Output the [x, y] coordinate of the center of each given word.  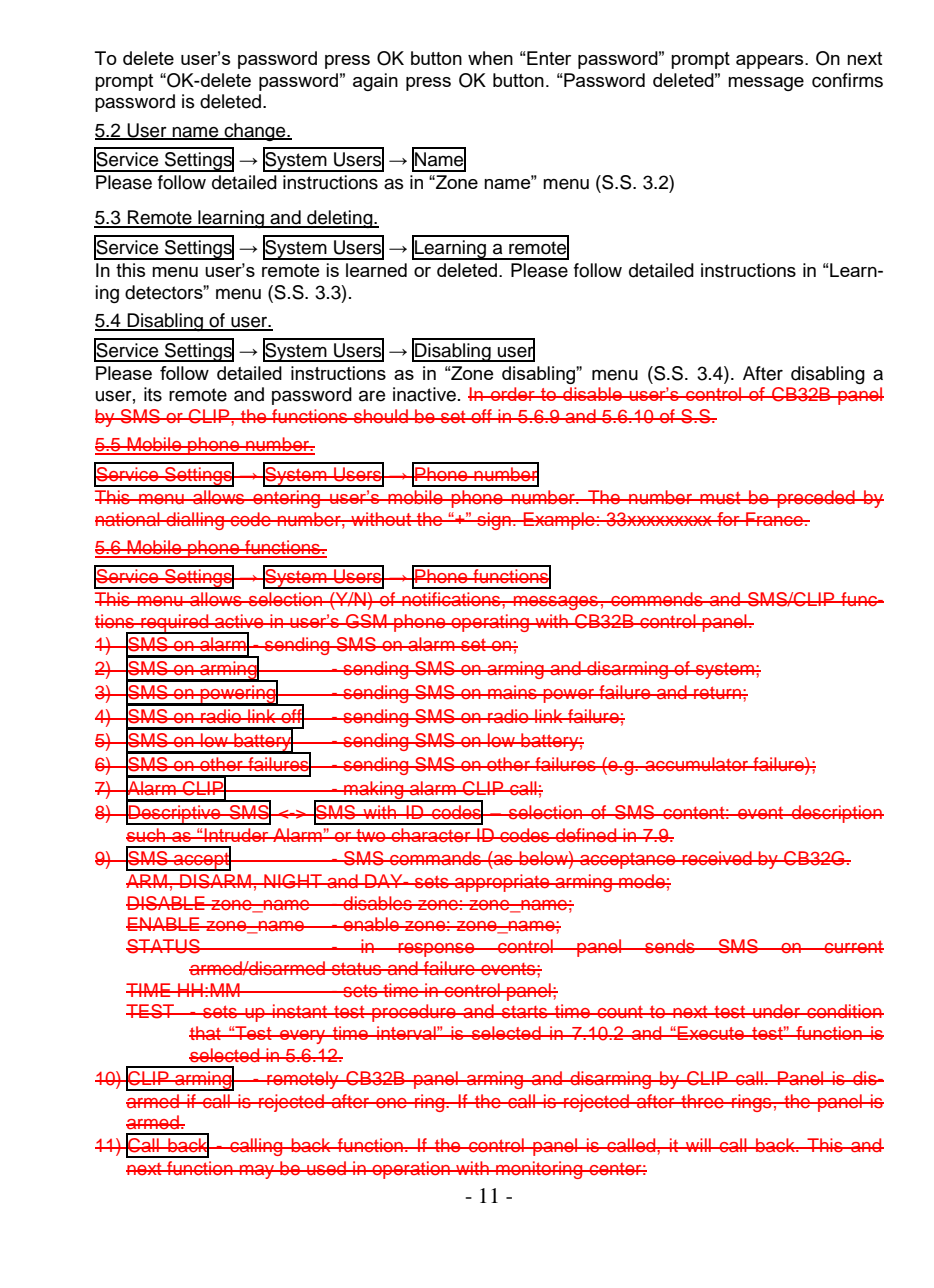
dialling [195, 521]
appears [771, 62]
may [257, 1172]
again [375, 82]
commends [657, 599]
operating [490, 623]
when [490, 58]
